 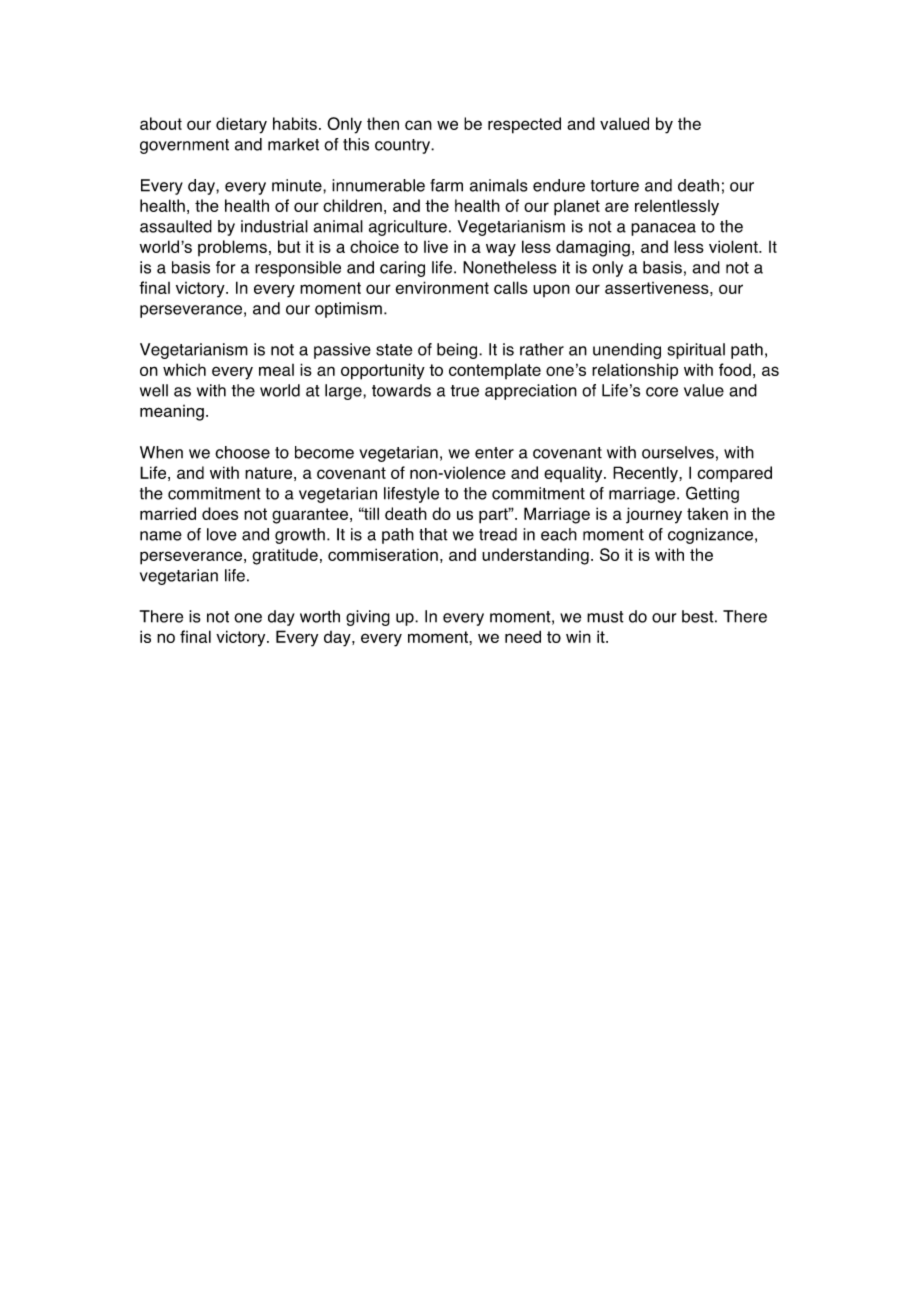 I want to click on worth, so click(x=320, y=616).
